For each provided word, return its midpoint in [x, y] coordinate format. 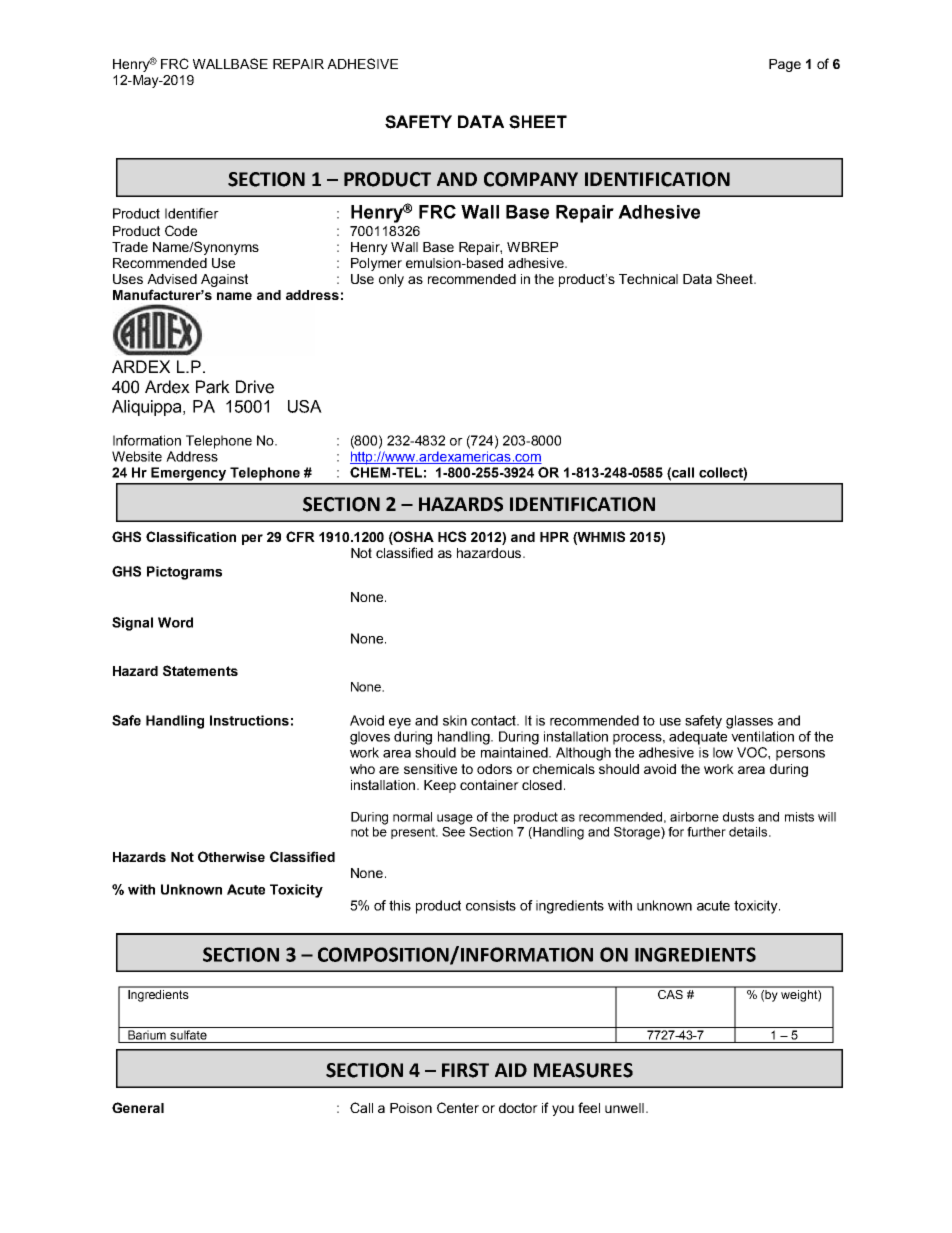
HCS [452, 536]
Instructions [249, 720]
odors [494, 769]
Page [785, 65]
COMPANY [531, 179]
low [723, 752]
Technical [648, 279]
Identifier [192, 213]
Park [213, 387]
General [138, 1107]
